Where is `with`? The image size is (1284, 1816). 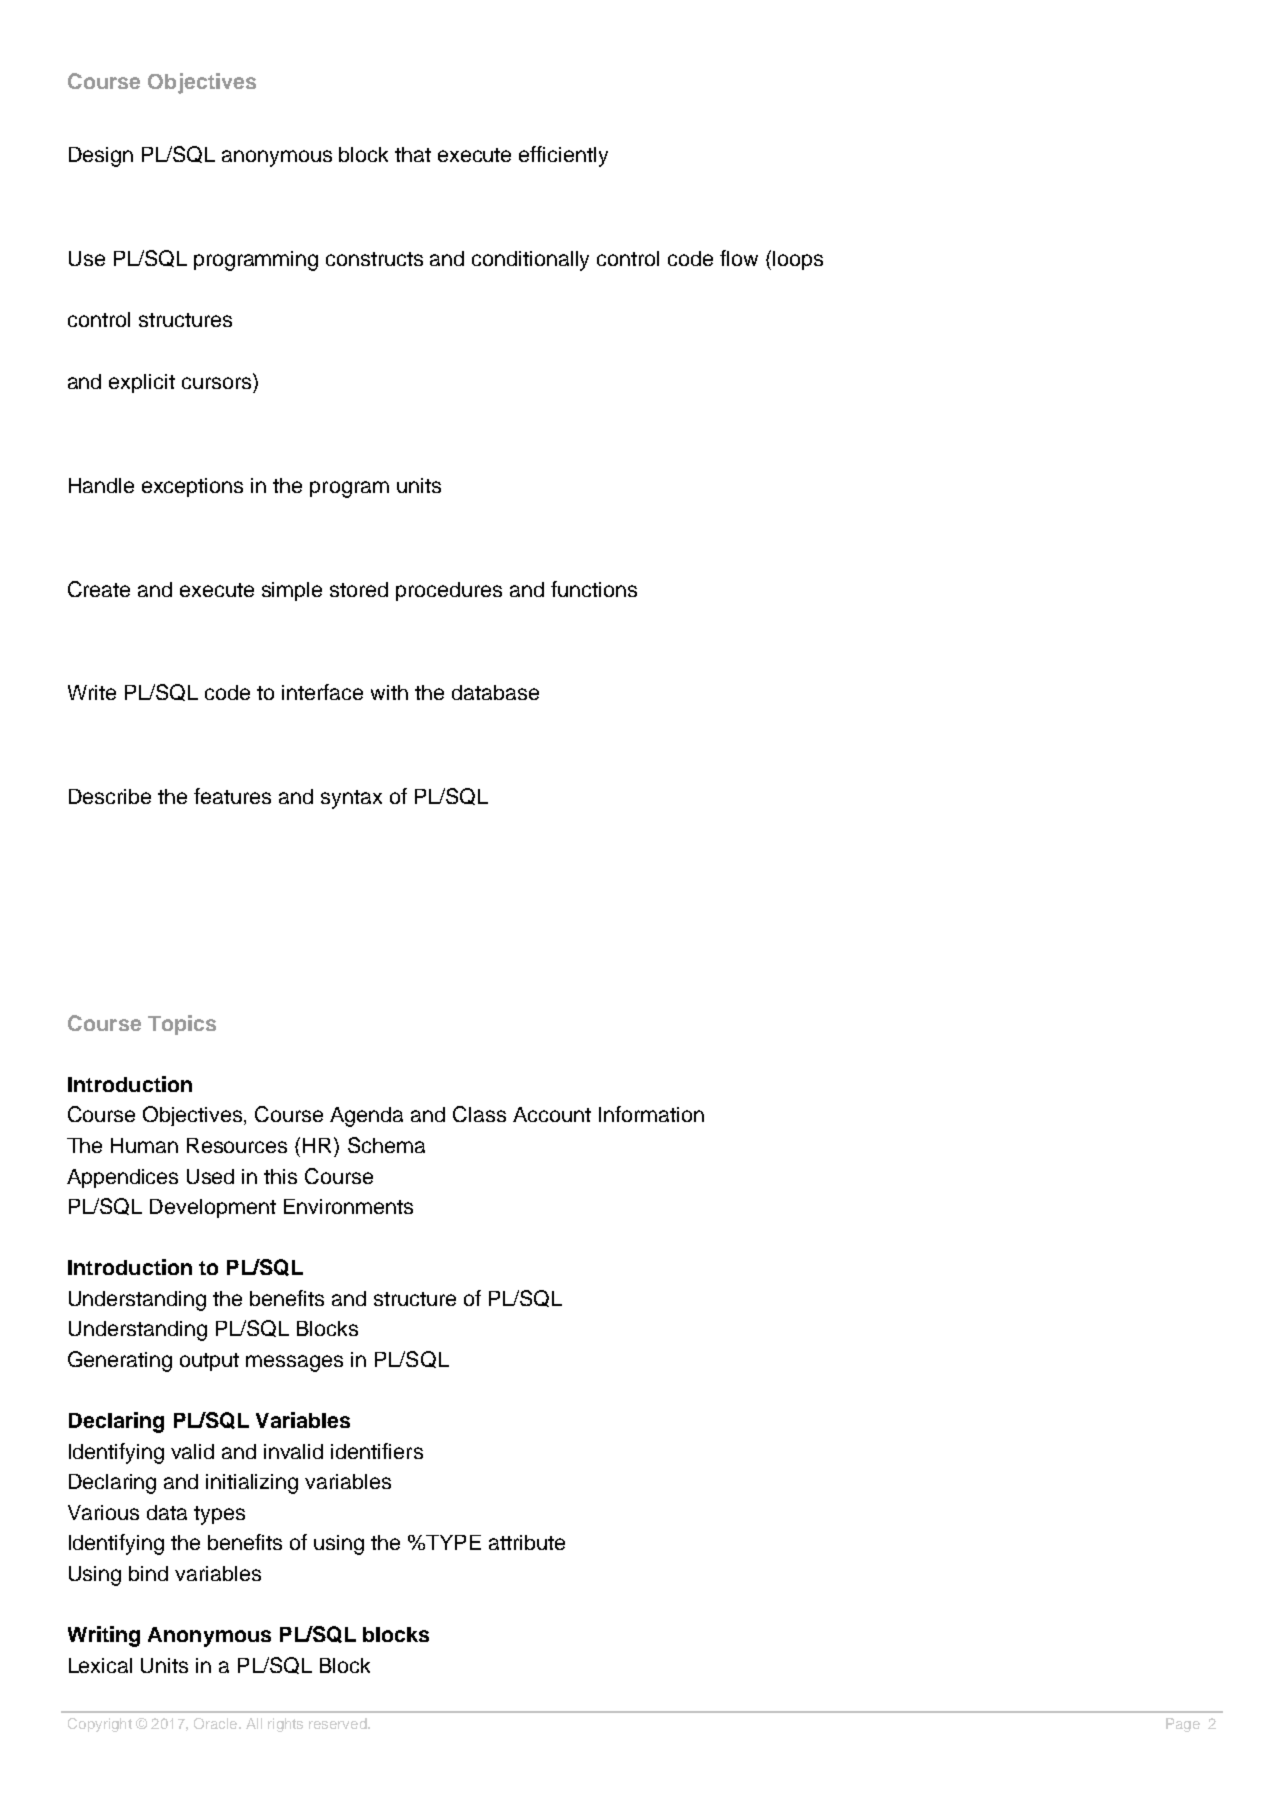 with is located at coordinates (389, 692).
